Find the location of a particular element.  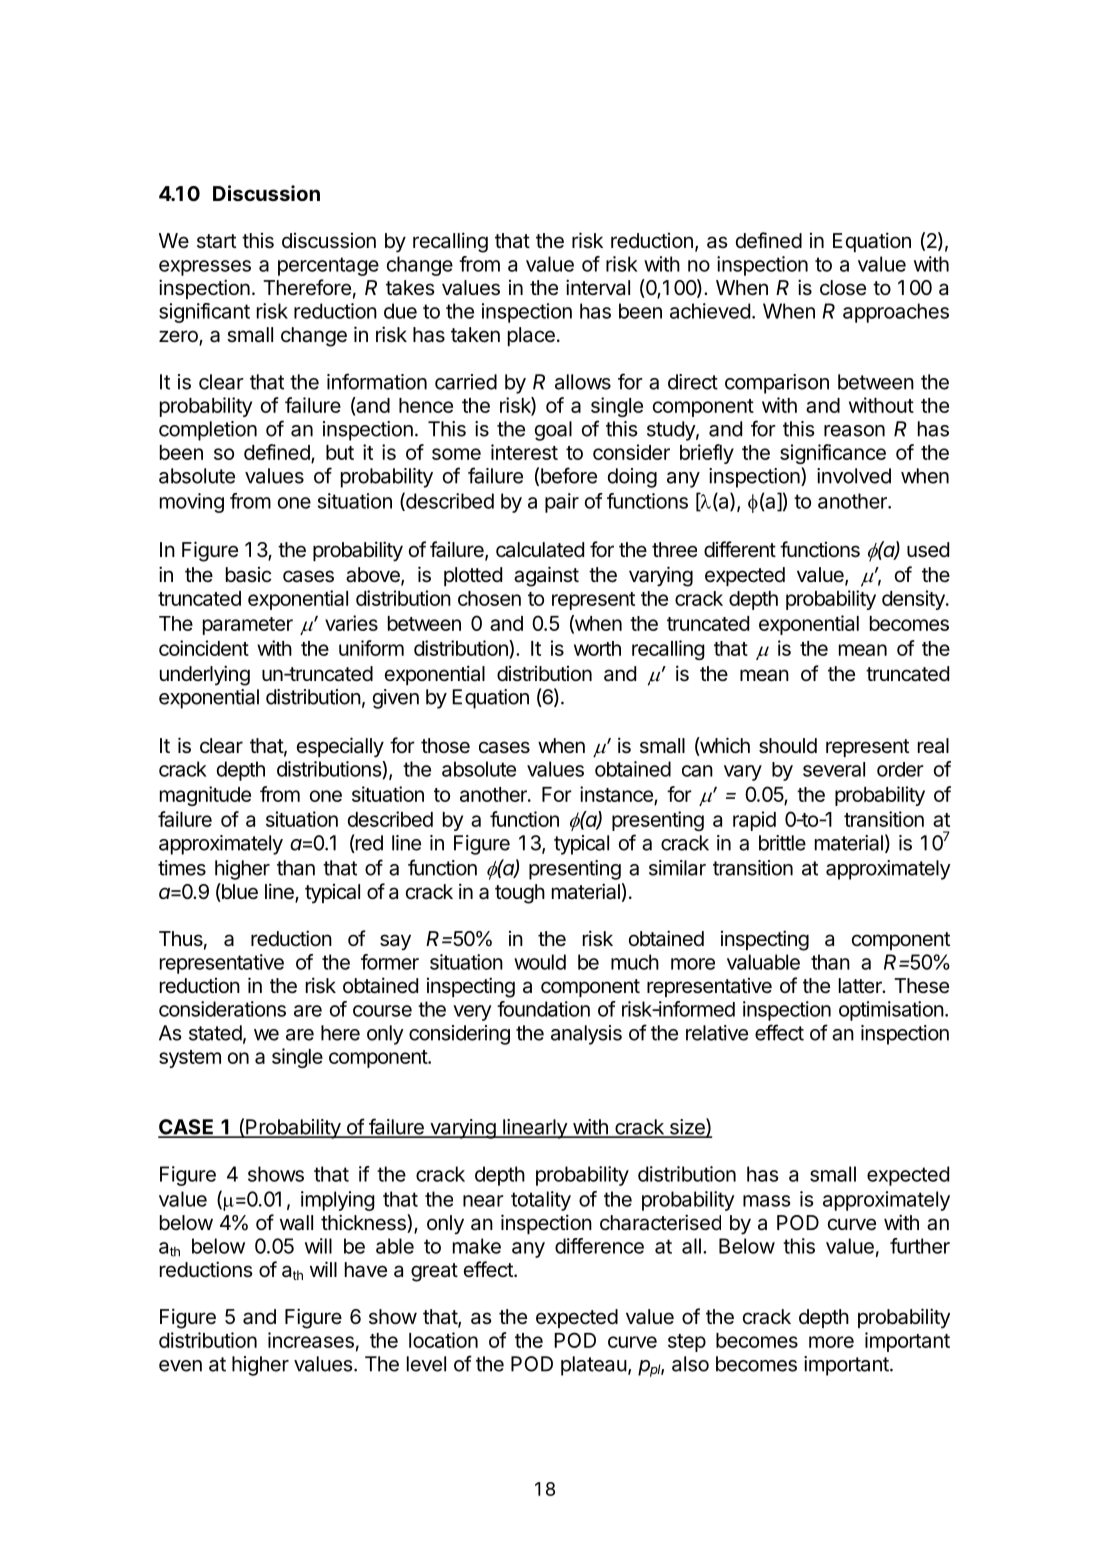

several is located at coordinates (834, 769).
